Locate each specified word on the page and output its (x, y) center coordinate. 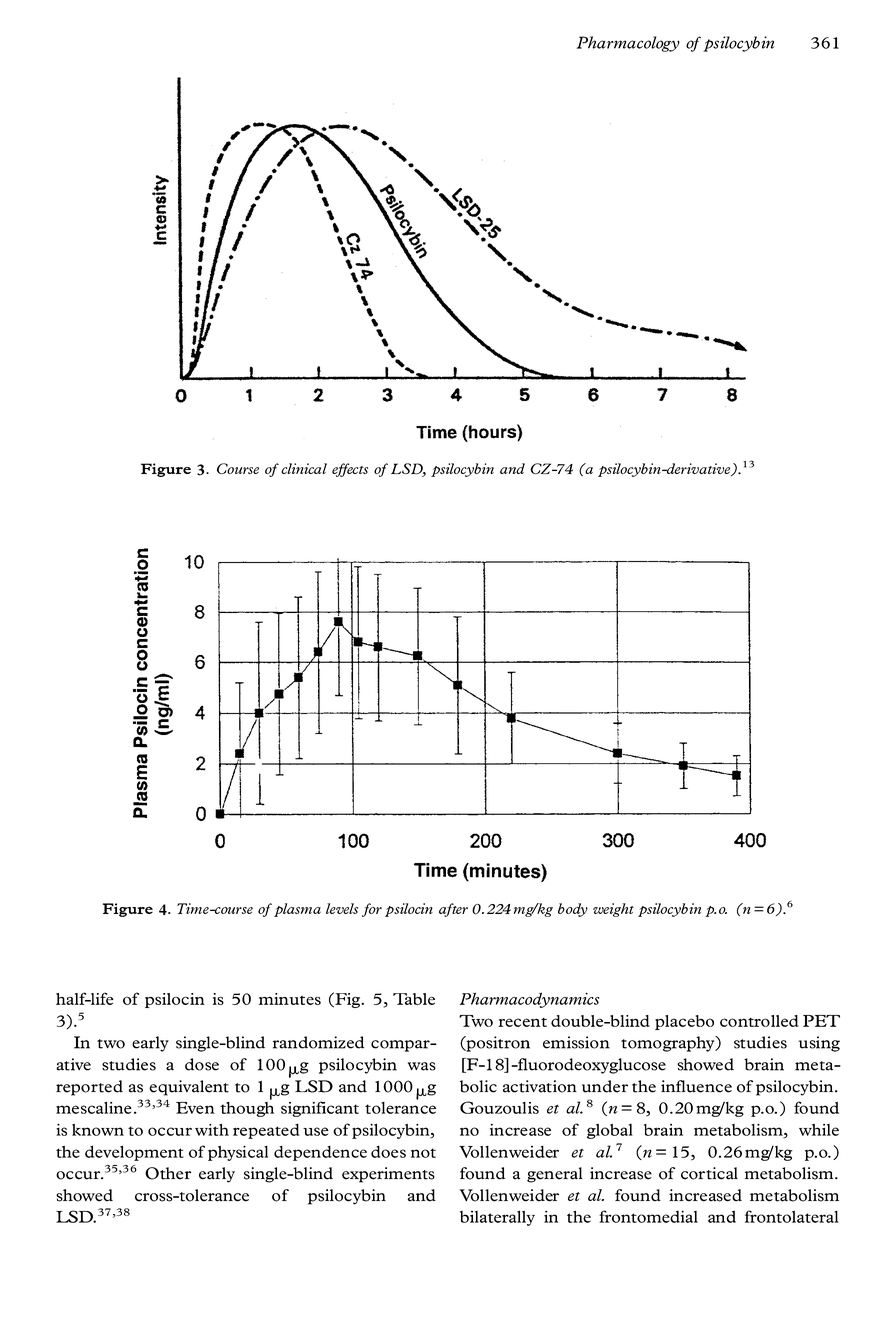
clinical (304, 468)
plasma (297, 910)
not (423, 1153)
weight (613, 910)
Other (168, 1173)
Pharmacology (628, 44)
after (453, 910)
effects (350, 470)
